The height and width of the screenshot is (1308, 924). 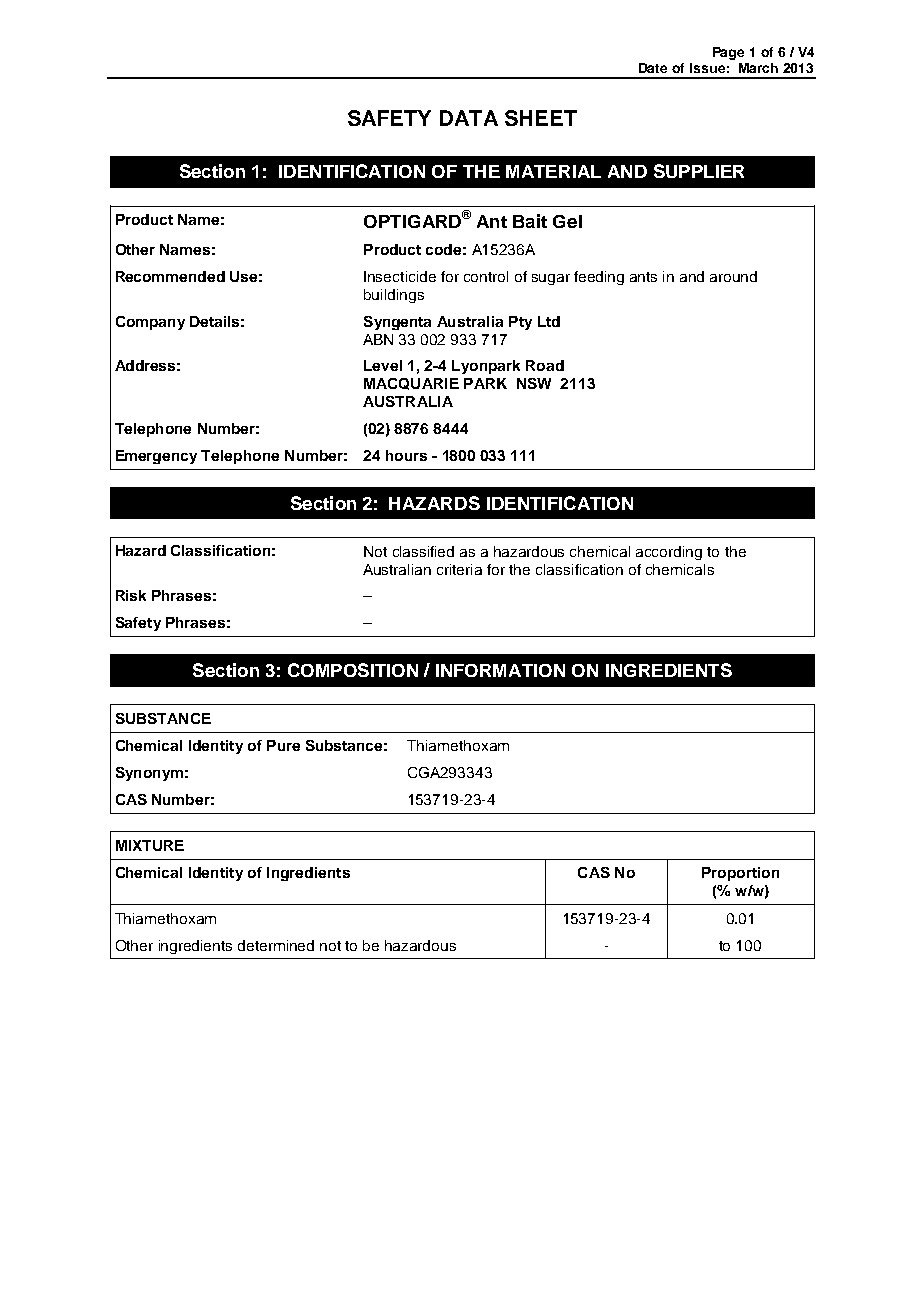 I want to click on Company, so click(x=150, y=323).
